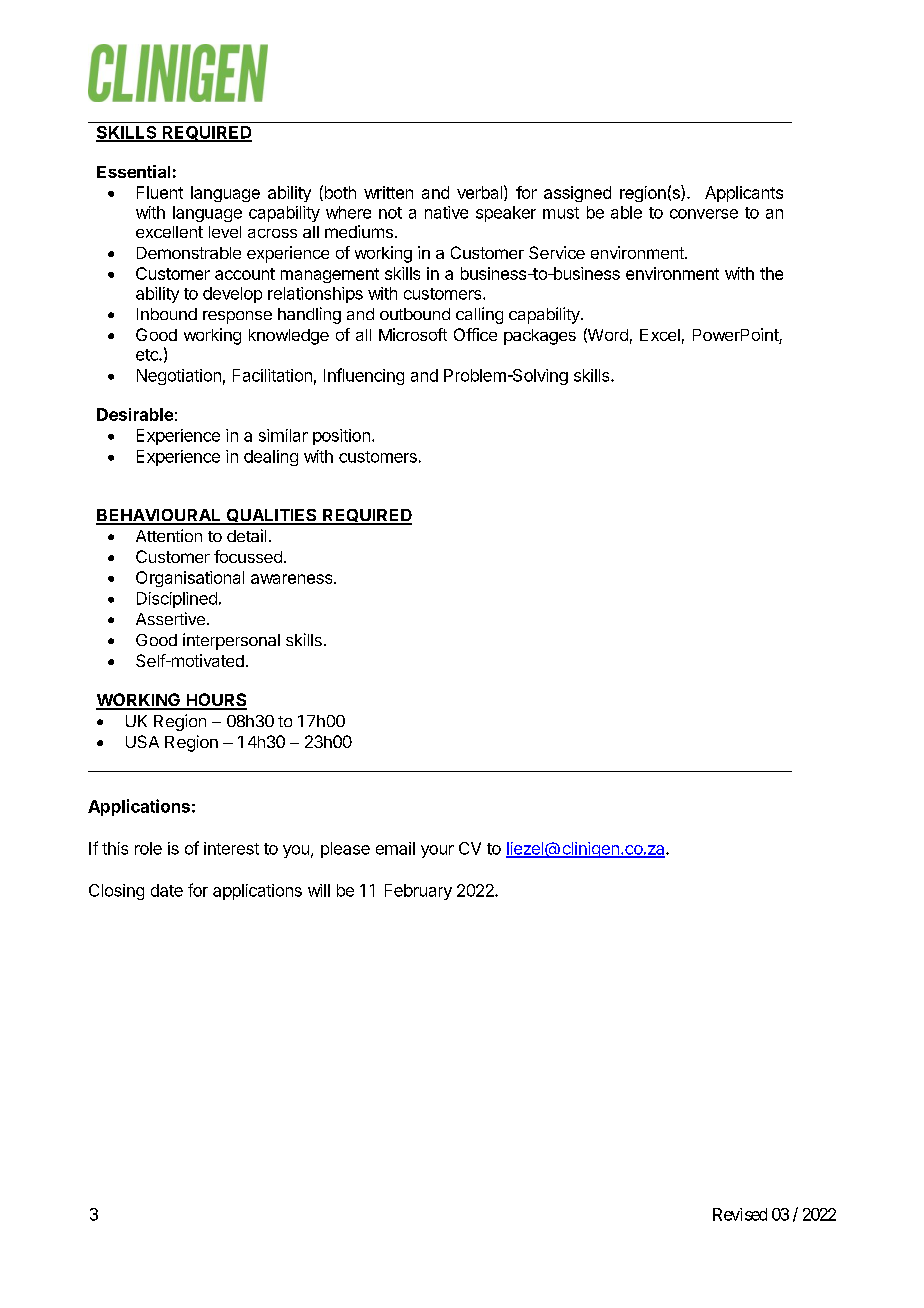  I want to click on native, so click(446, 212).
